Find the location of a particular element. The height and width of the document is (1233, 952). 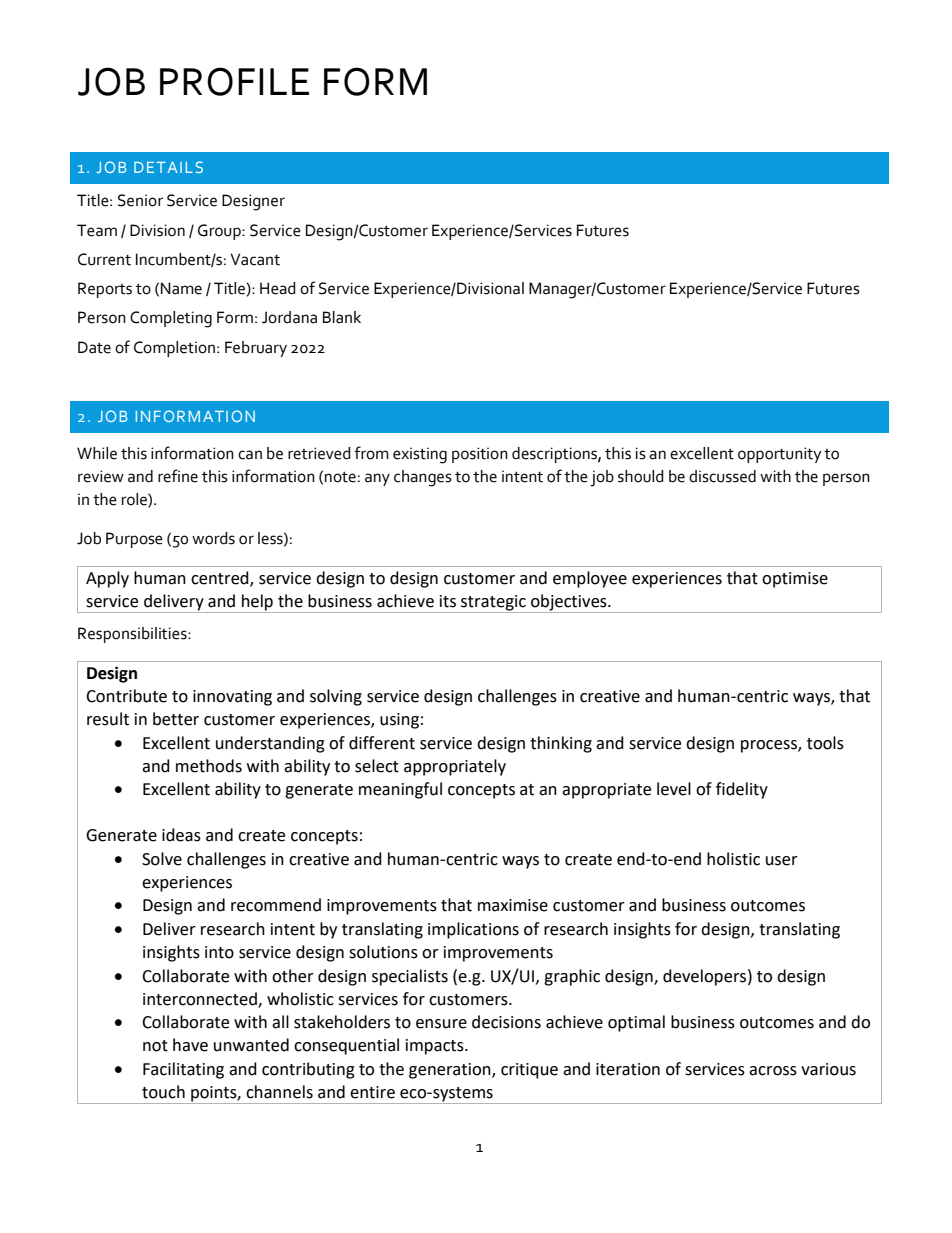

process is located at coordinates (770, 746).
